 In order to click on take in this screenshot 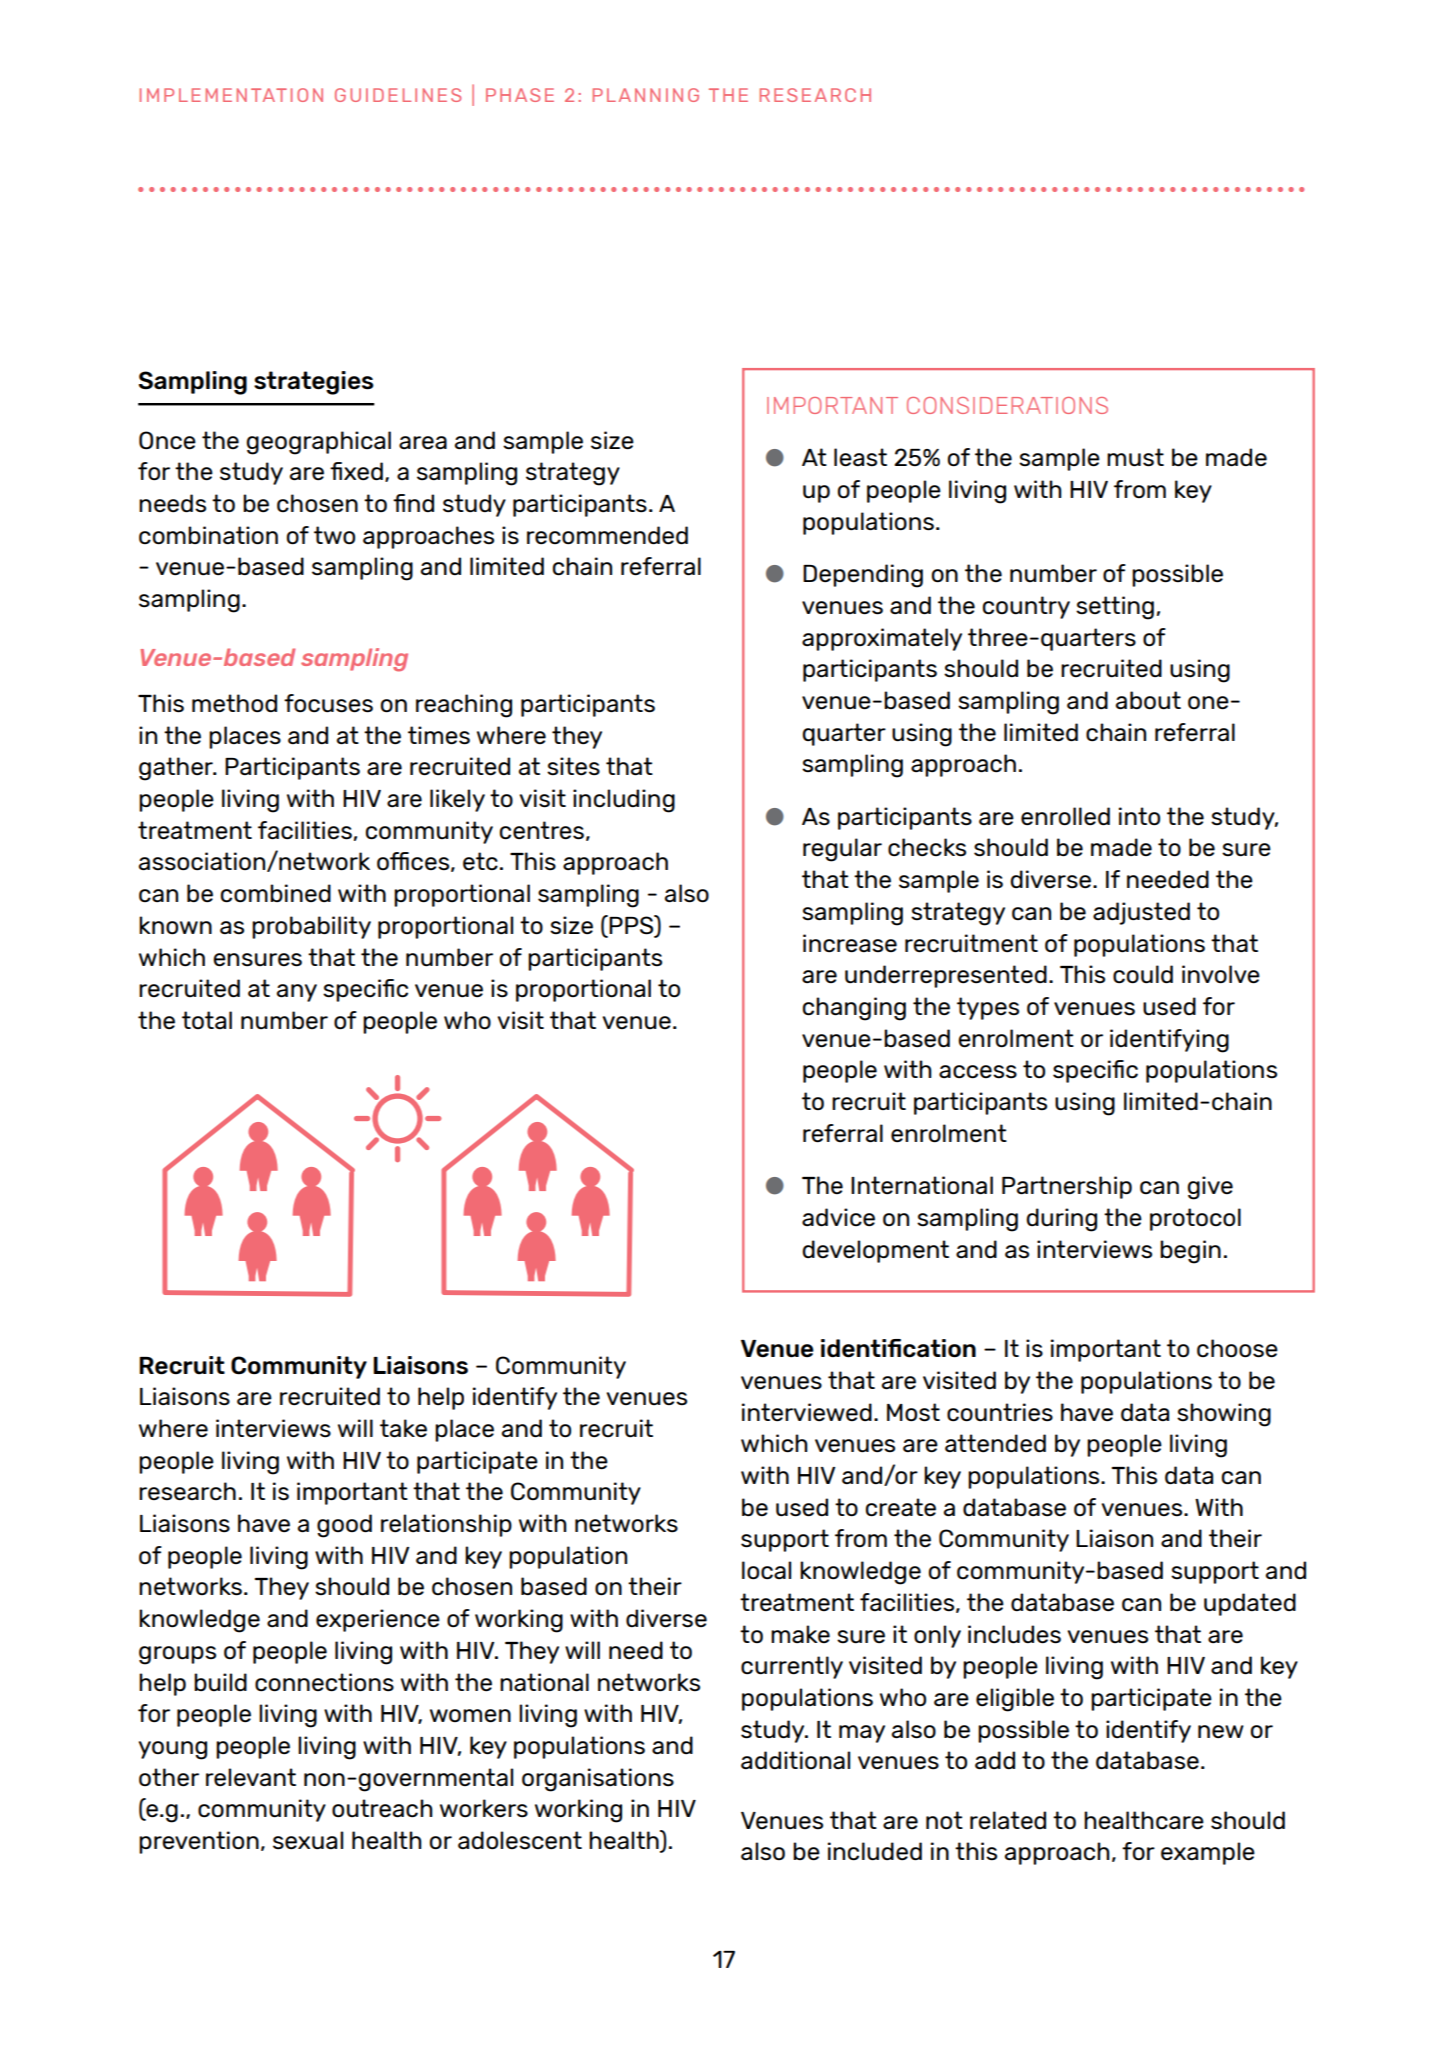, I will do `click(403, 1428)`.
